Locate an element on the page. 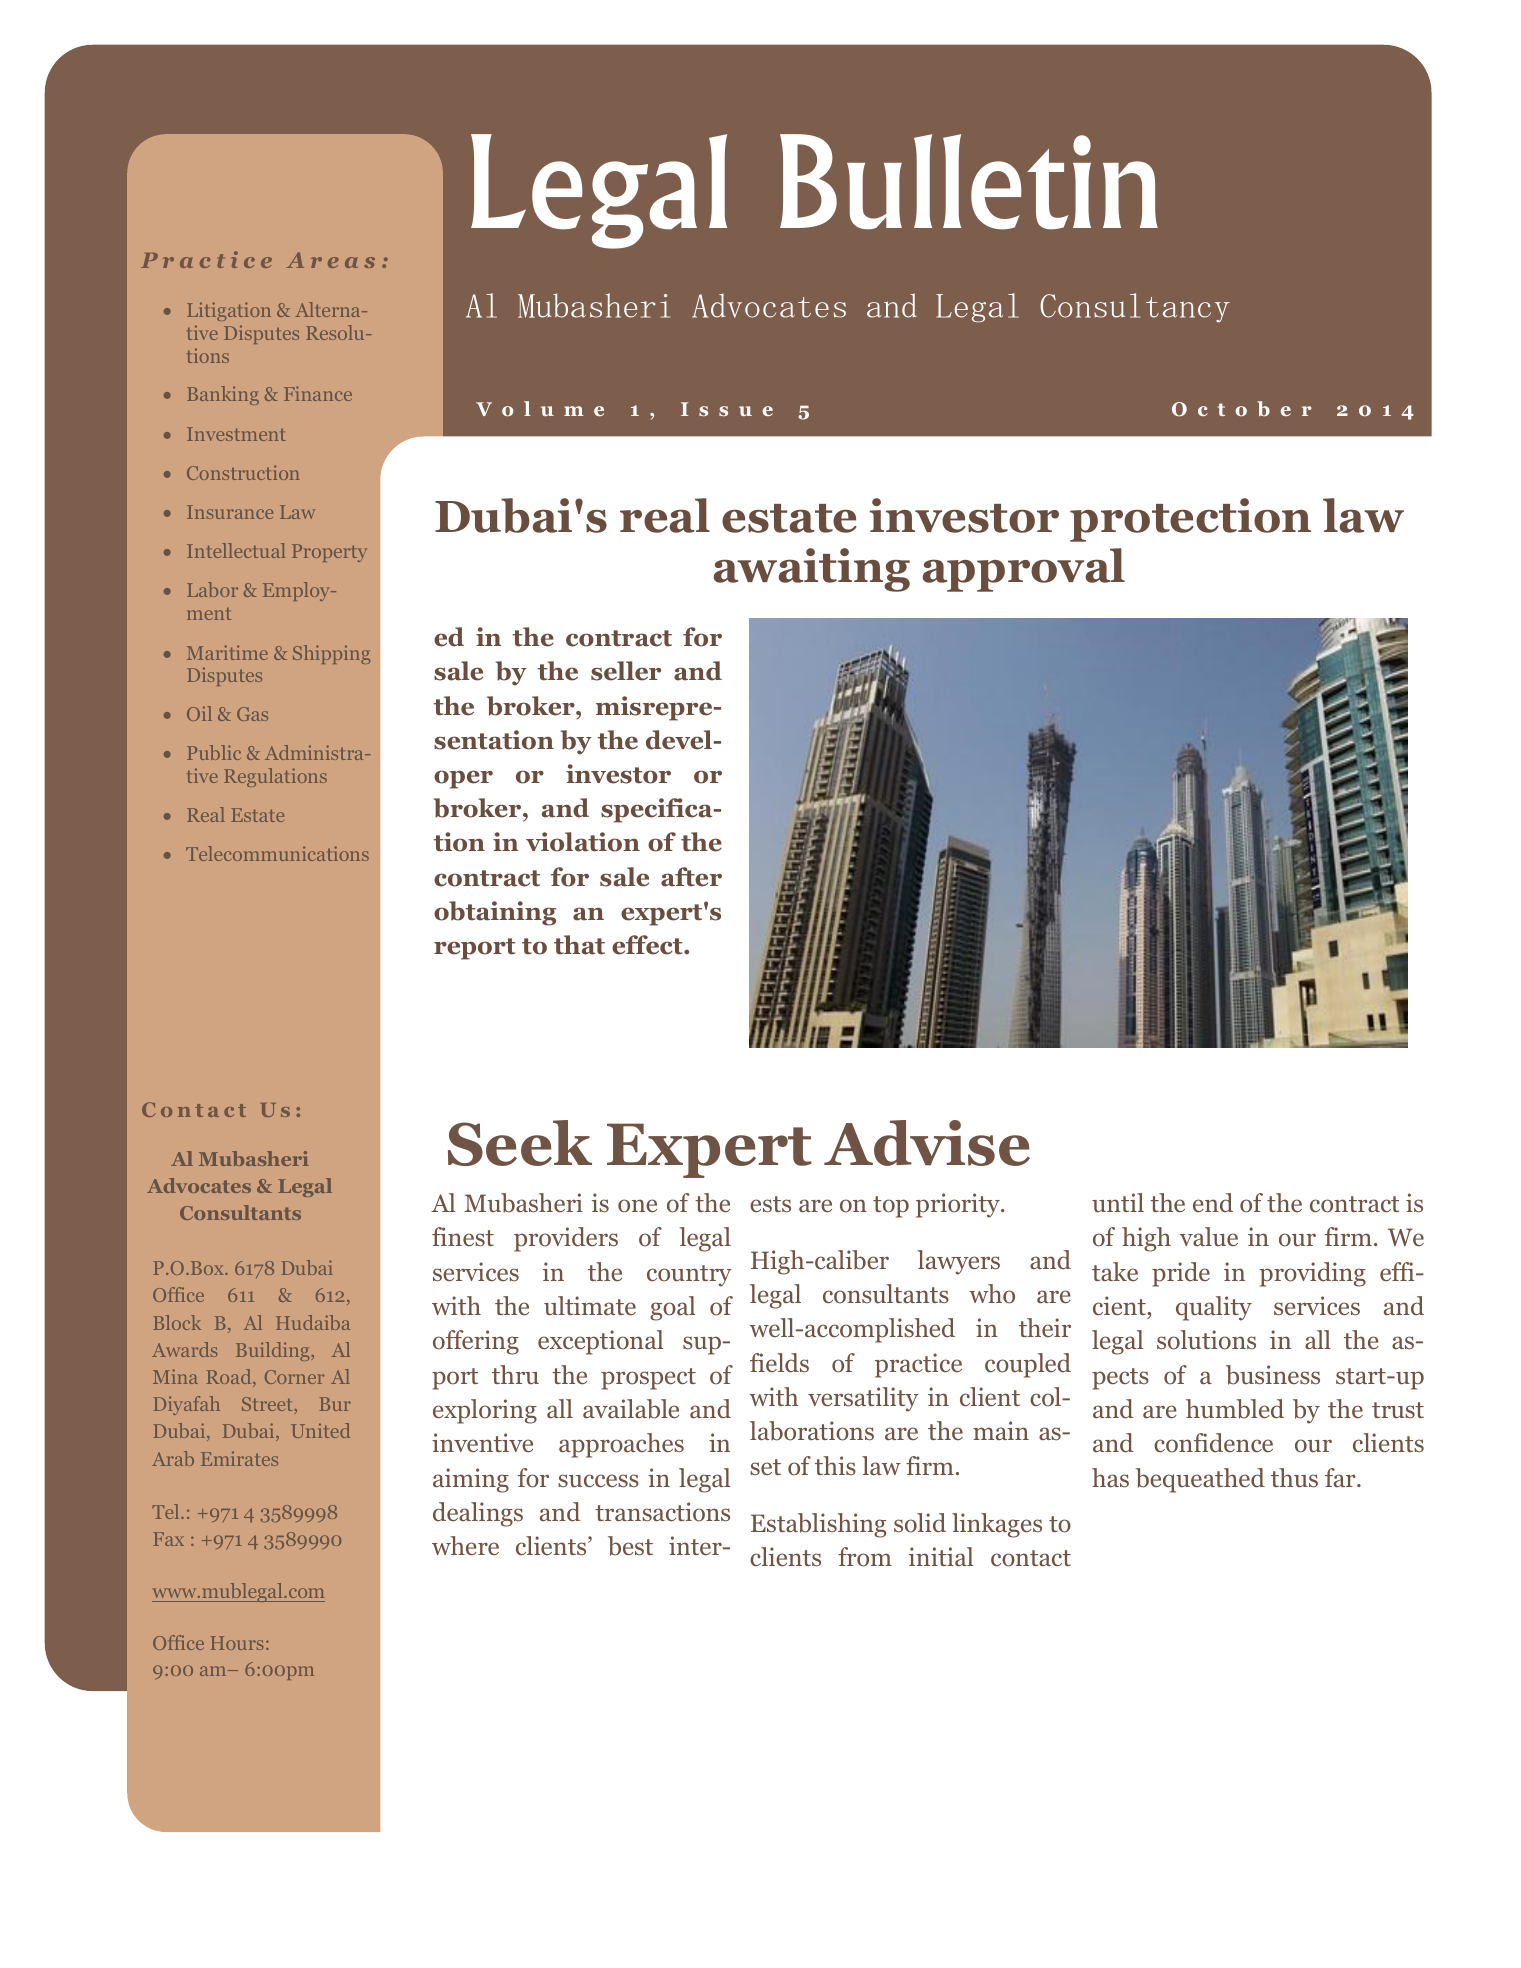 This page has height=1968, width=1521. end is located at coordinates (1213, 1203).
